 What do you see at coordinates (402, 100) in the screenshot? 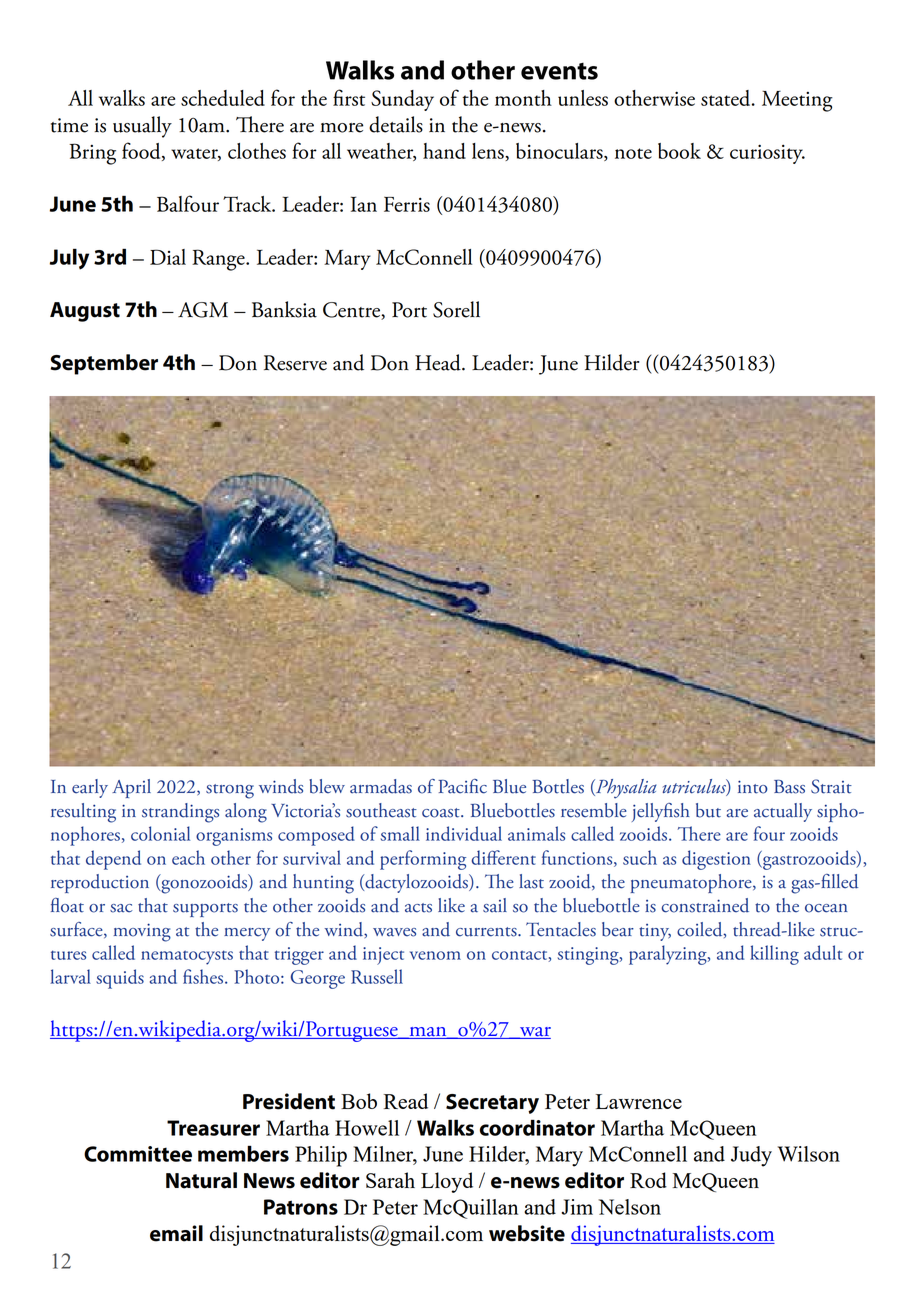
I see `Sunday` at bounding box center [402, 100].
